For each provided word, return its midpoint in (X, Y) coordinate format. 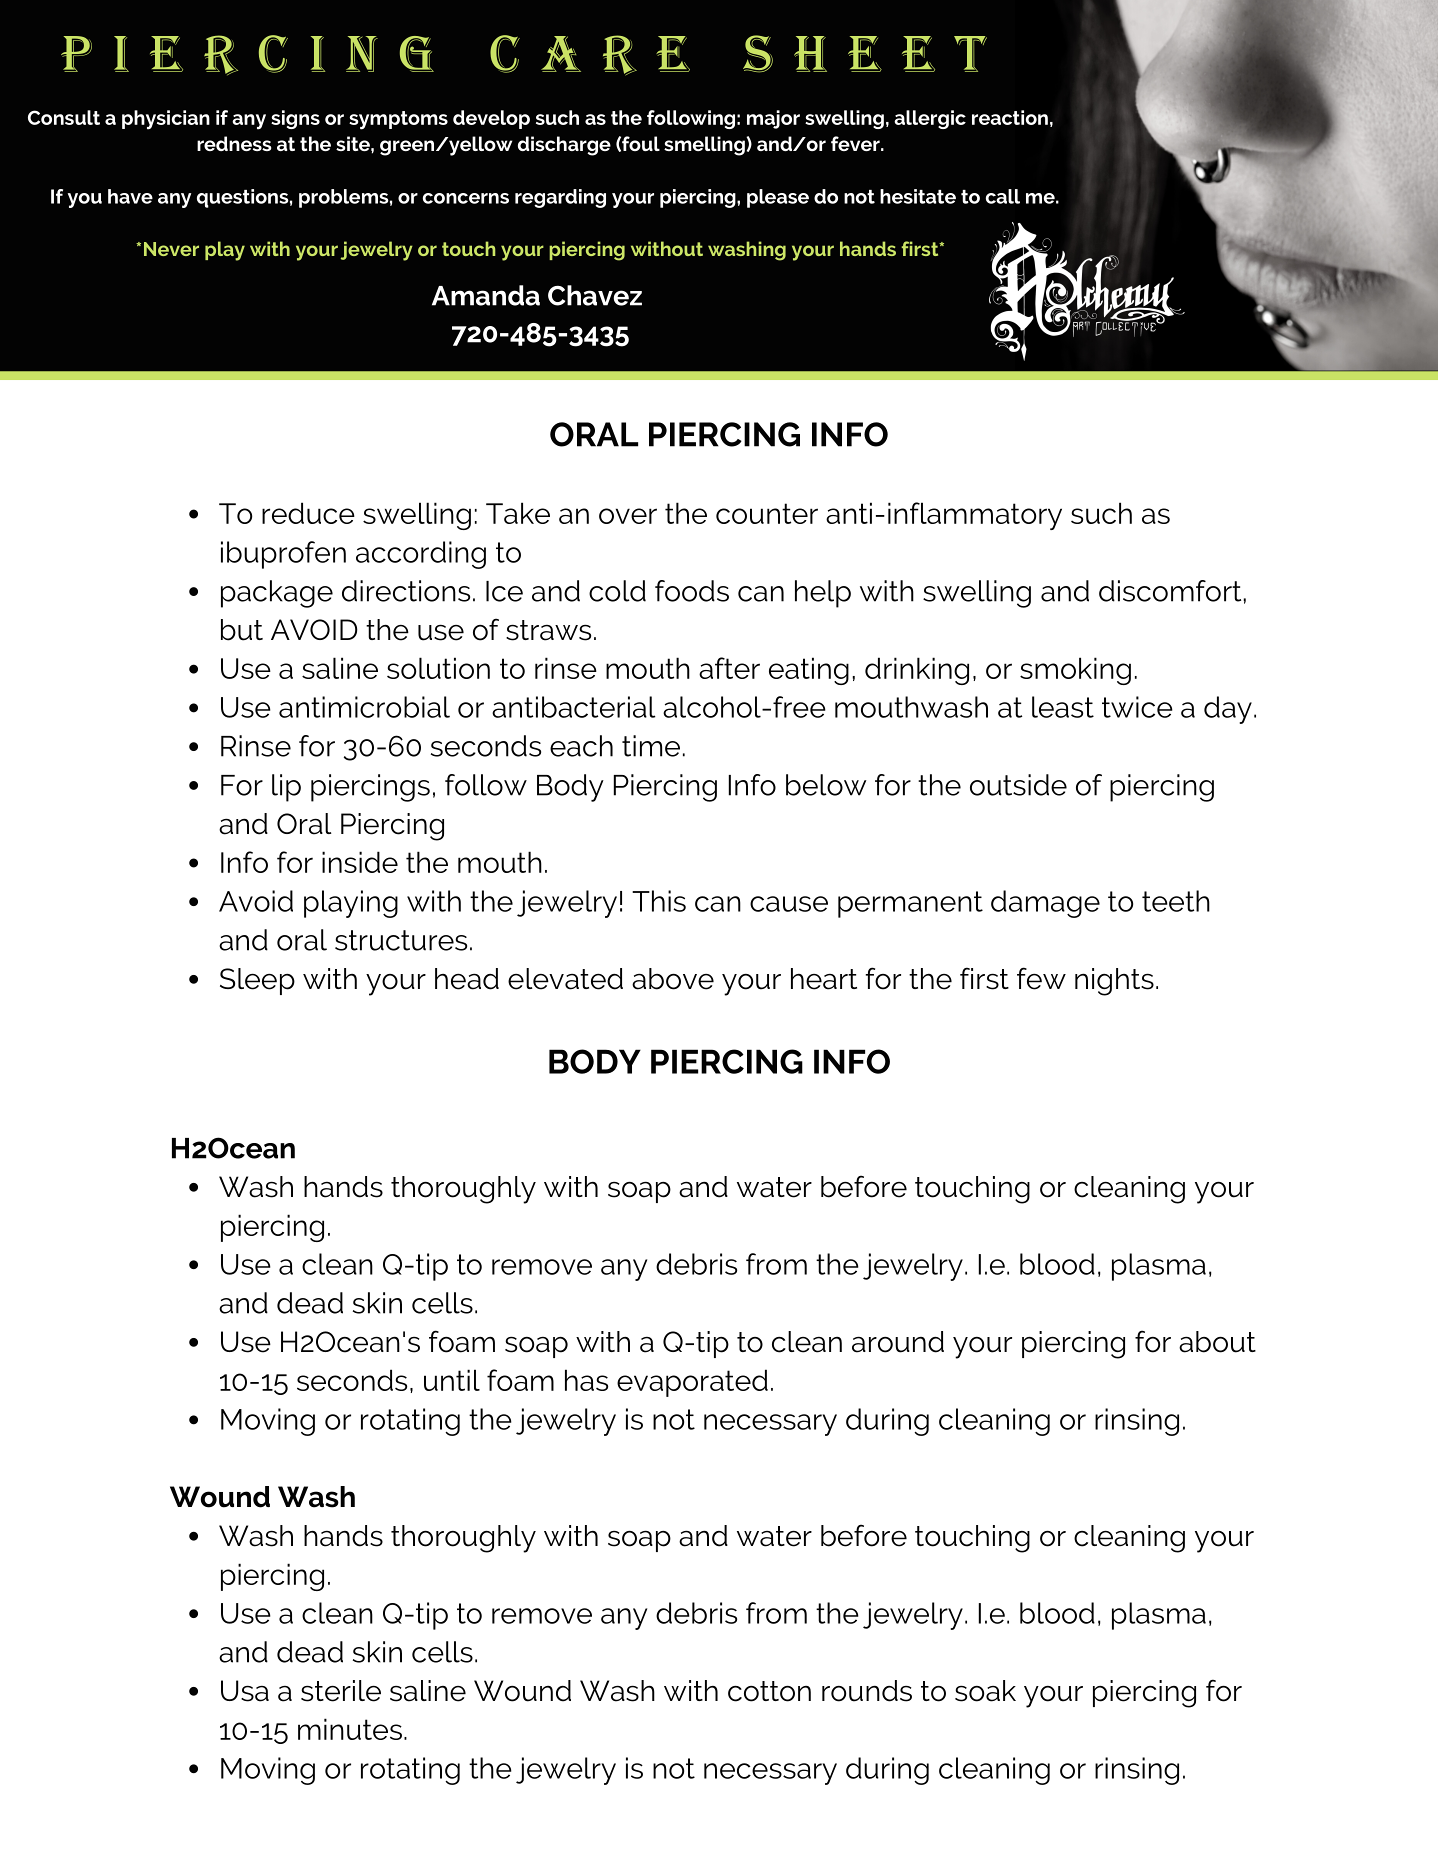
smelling (705, 146)
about (1217, 1342)
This (659, 901)
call (1003, 196)
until (452, 1380)
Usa (245, 1691)
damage (1045, 904)
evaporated (692, 1383)
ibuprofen (283, 555)
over (628, 516)
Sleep (257, 981)
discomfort (1171, 591)
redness (234, 143)
